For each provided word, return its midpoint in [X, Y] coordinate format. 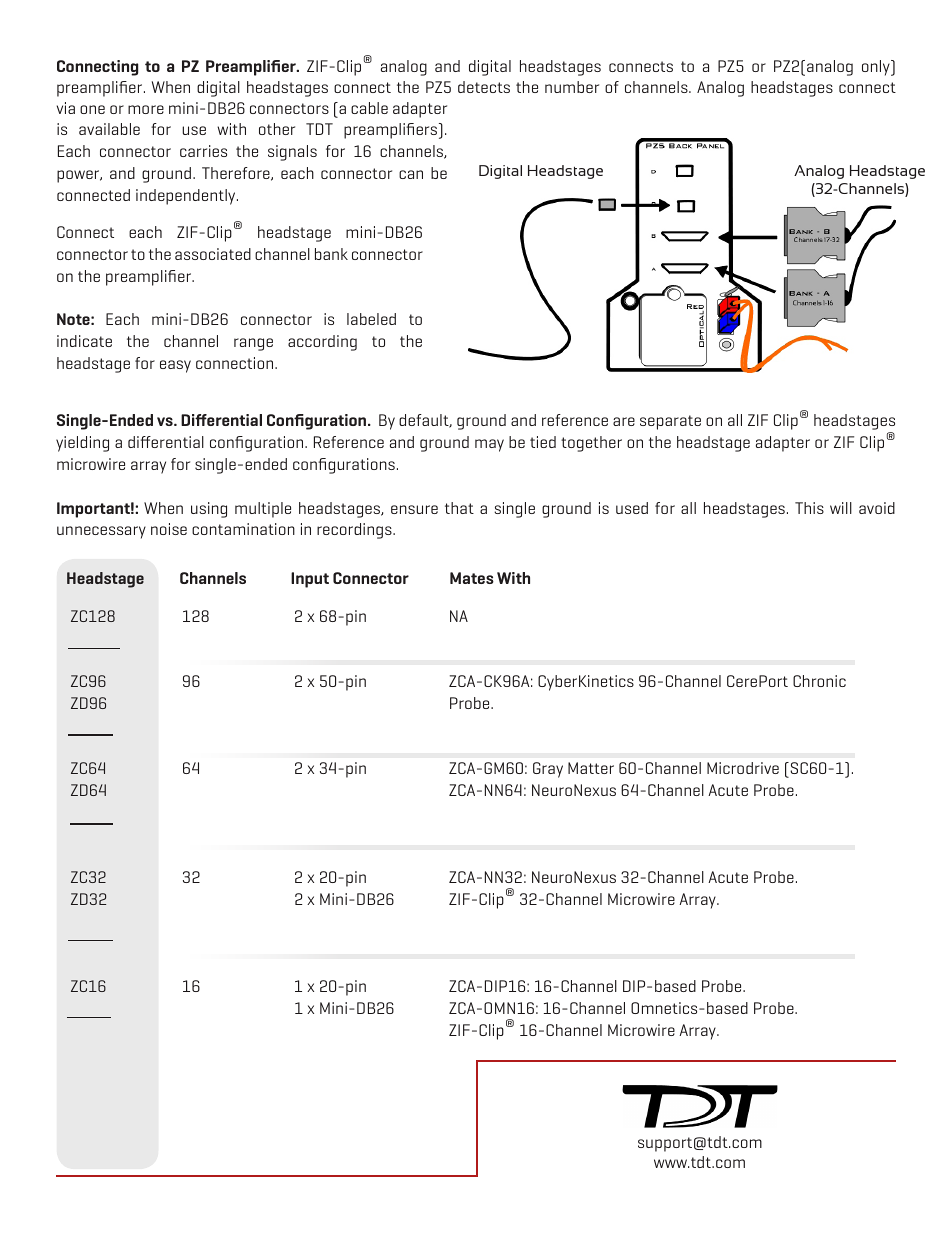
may [489, 445]
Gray [548, 770]
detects [484, 87]
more [146, 109]
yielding [82, 444]
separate [670, 422]
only [877, 68]
